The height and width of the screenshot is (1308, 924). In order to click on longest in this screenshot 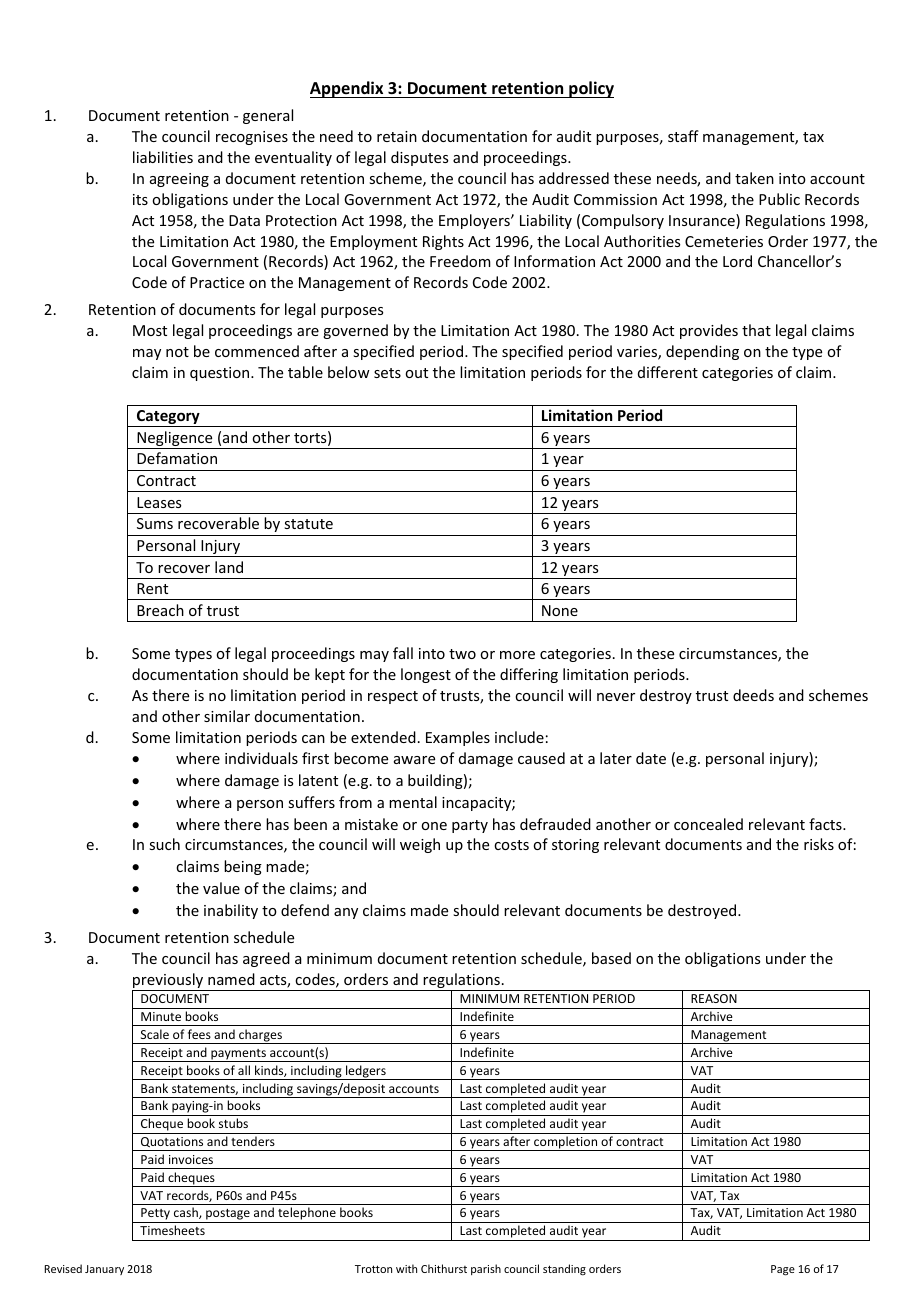, I will do `click(426, 675)`.
